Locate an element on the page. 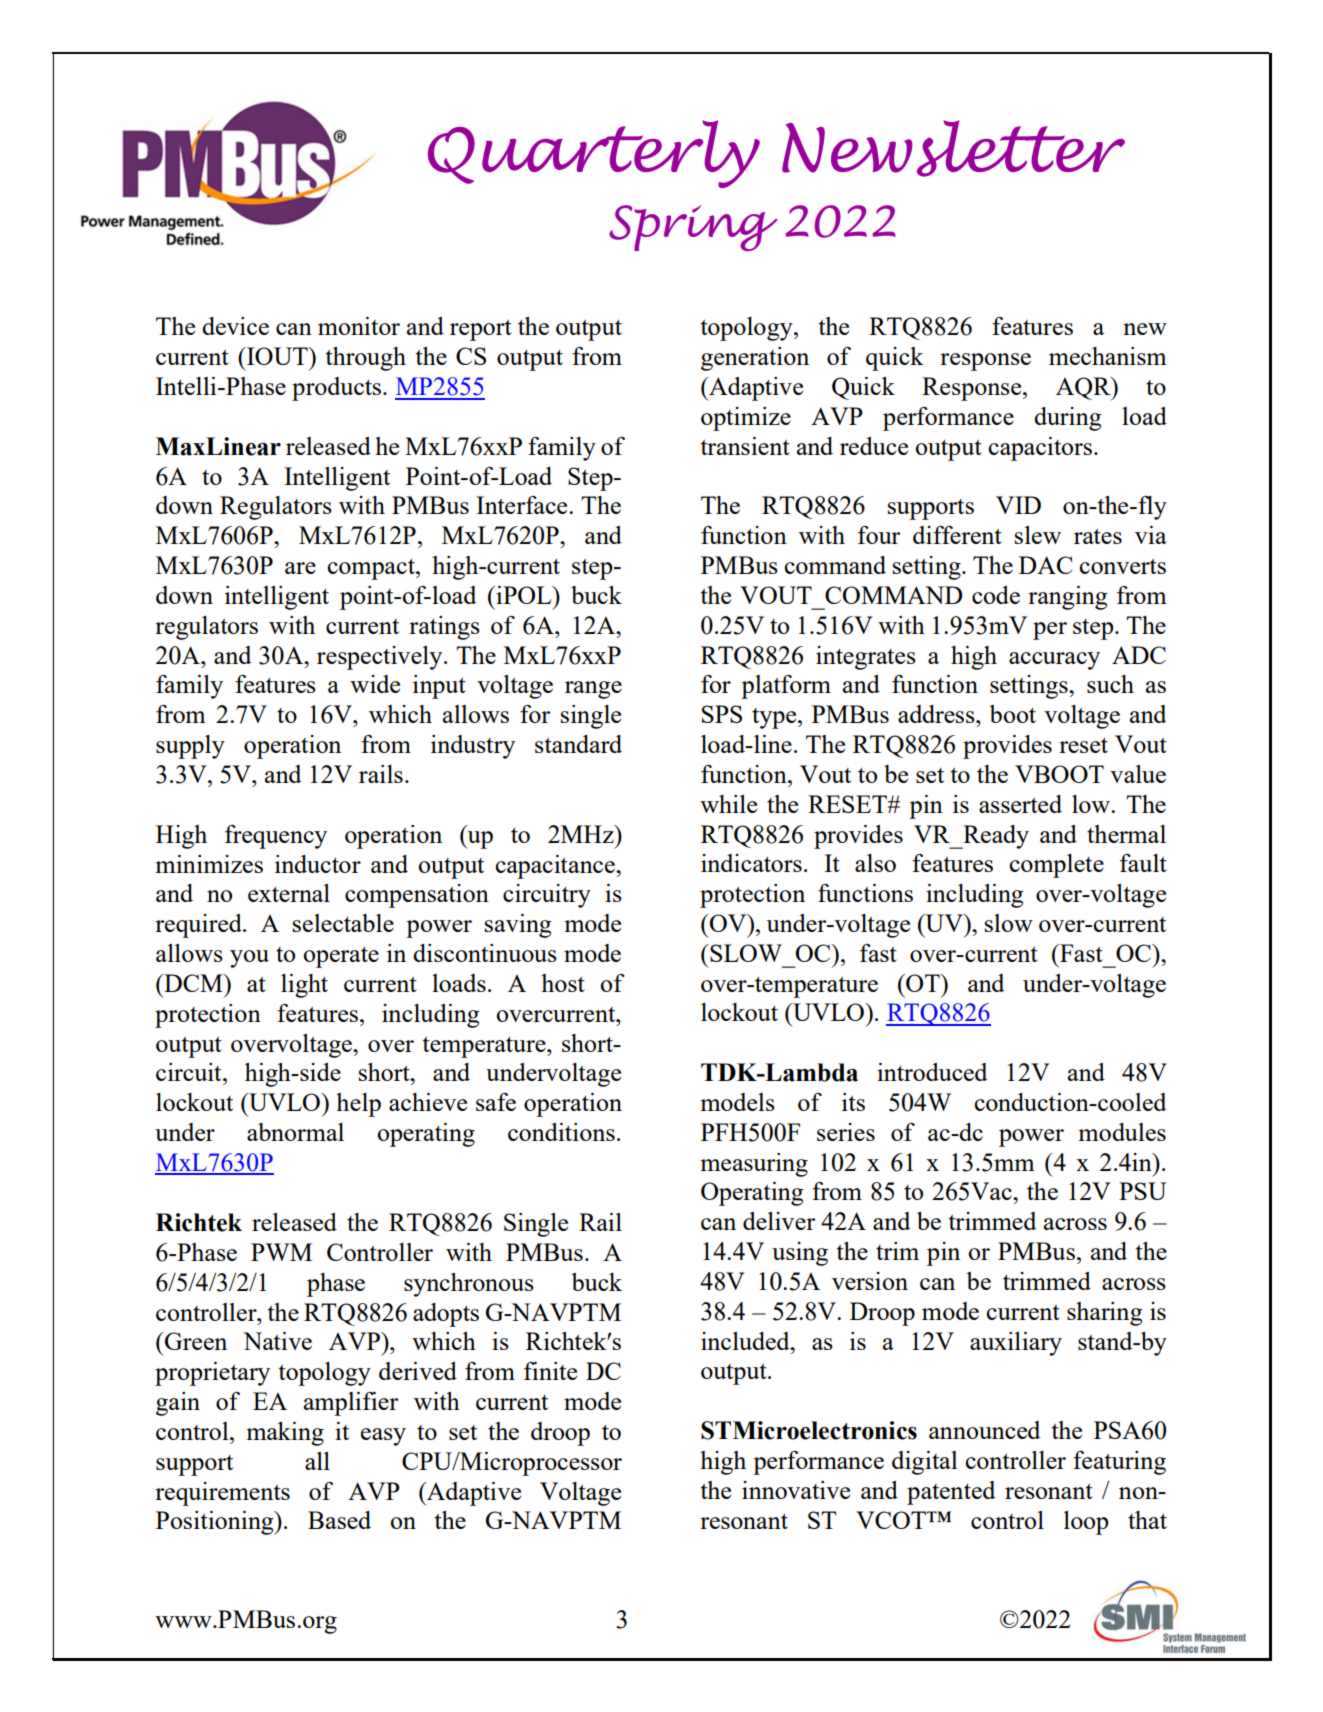 This image has height=1712, width=1323. while is located at coordinates (728, 804).
